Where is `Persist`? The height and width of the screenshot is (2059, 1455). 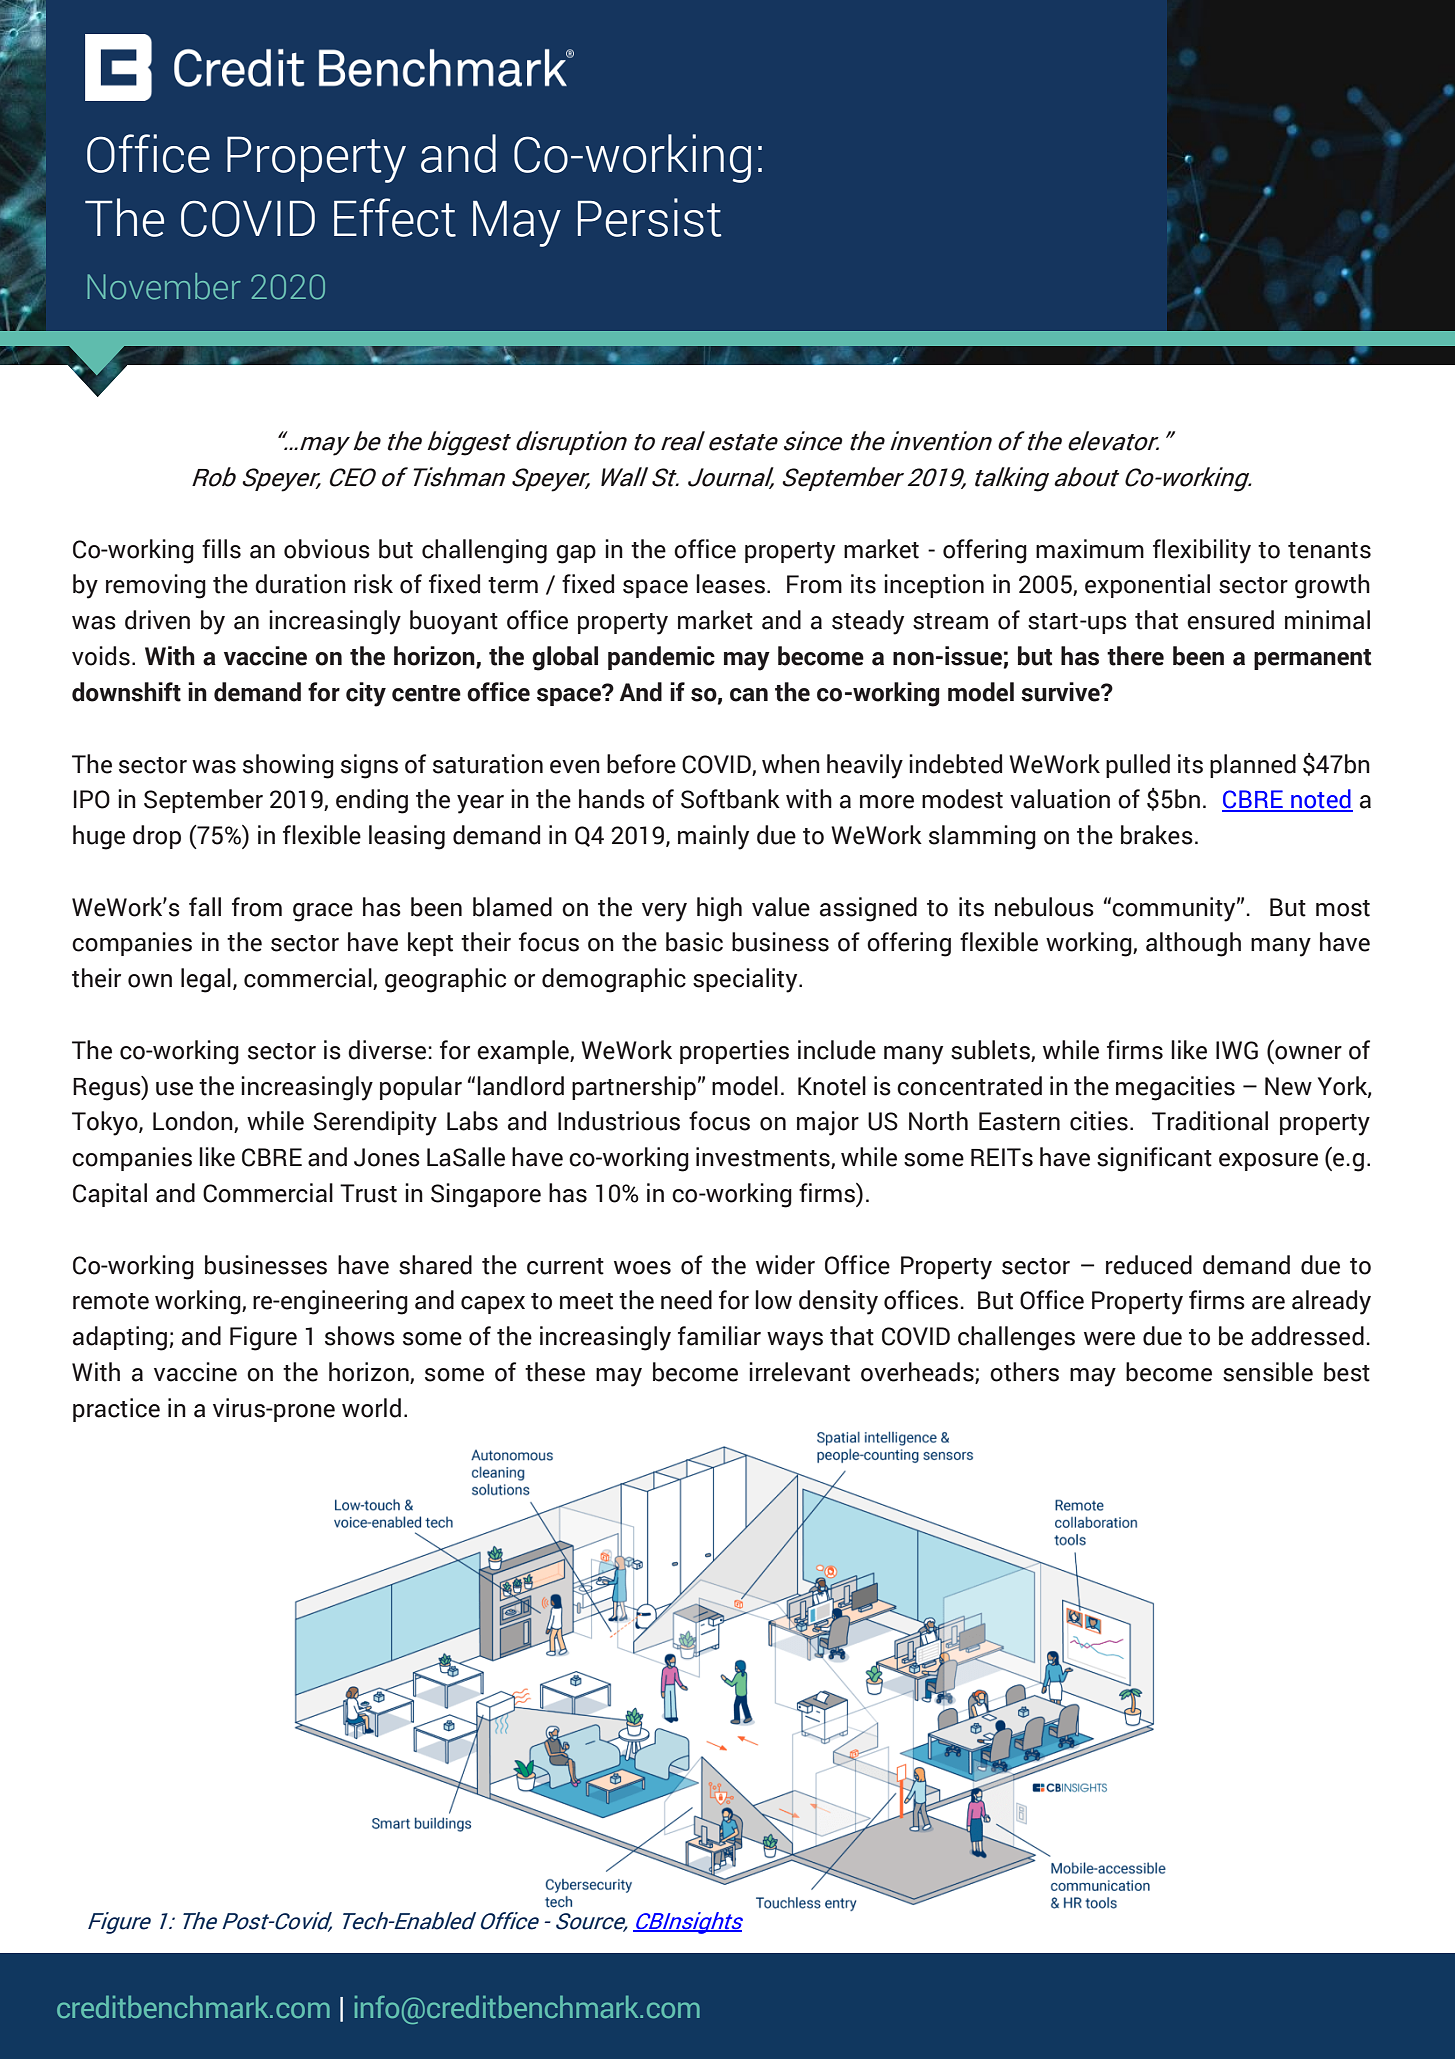 Persist is located at coordinates (650, 217).
